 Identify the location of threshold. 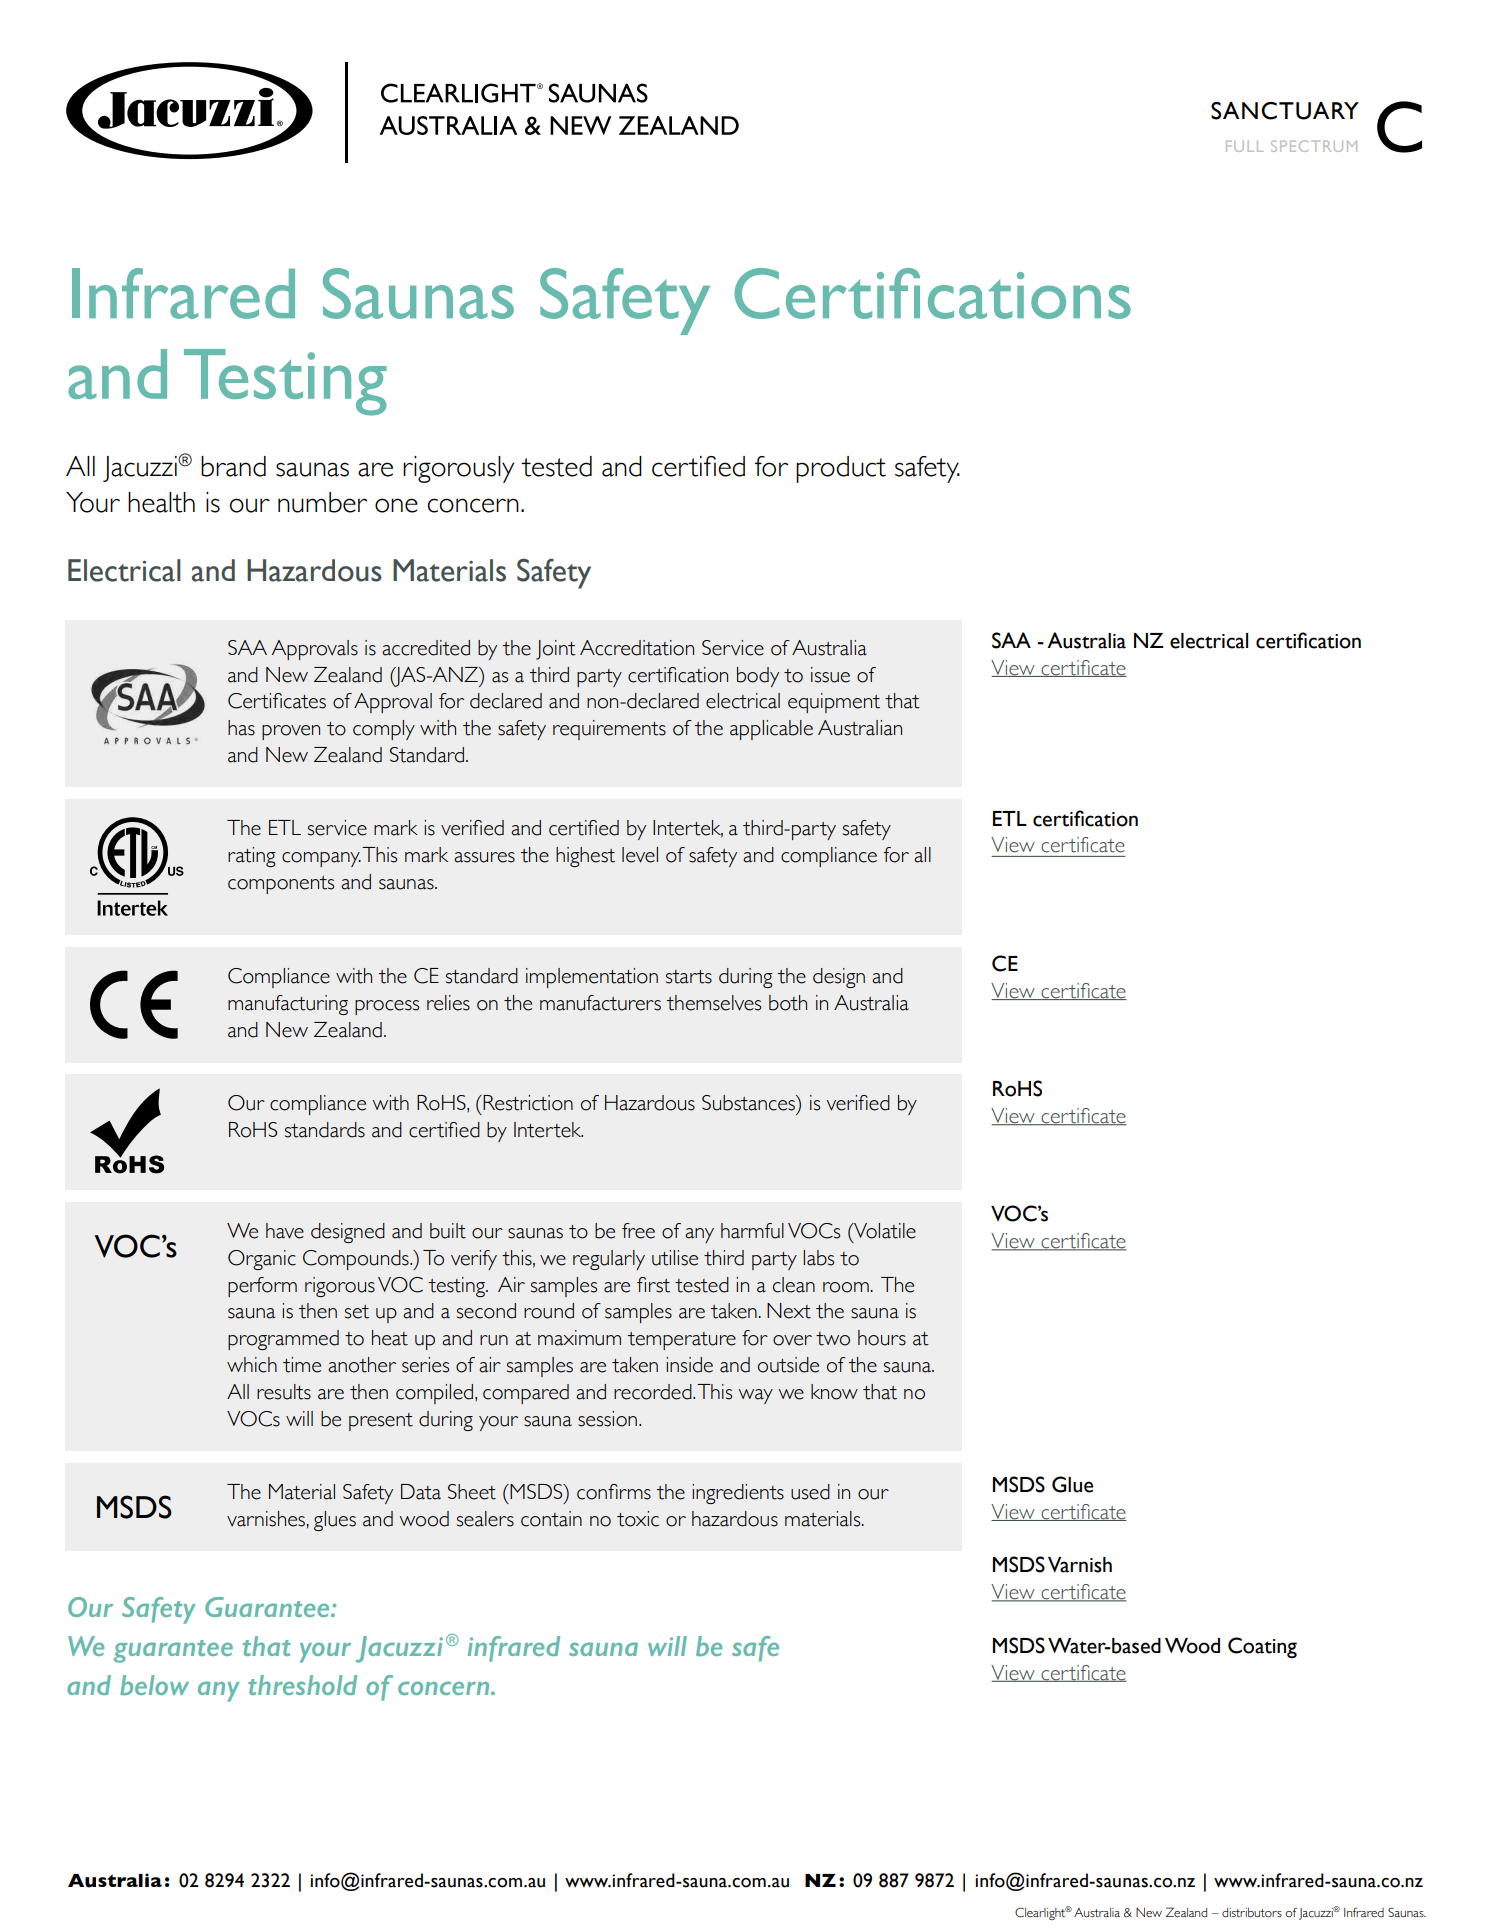
(302, 1685).
